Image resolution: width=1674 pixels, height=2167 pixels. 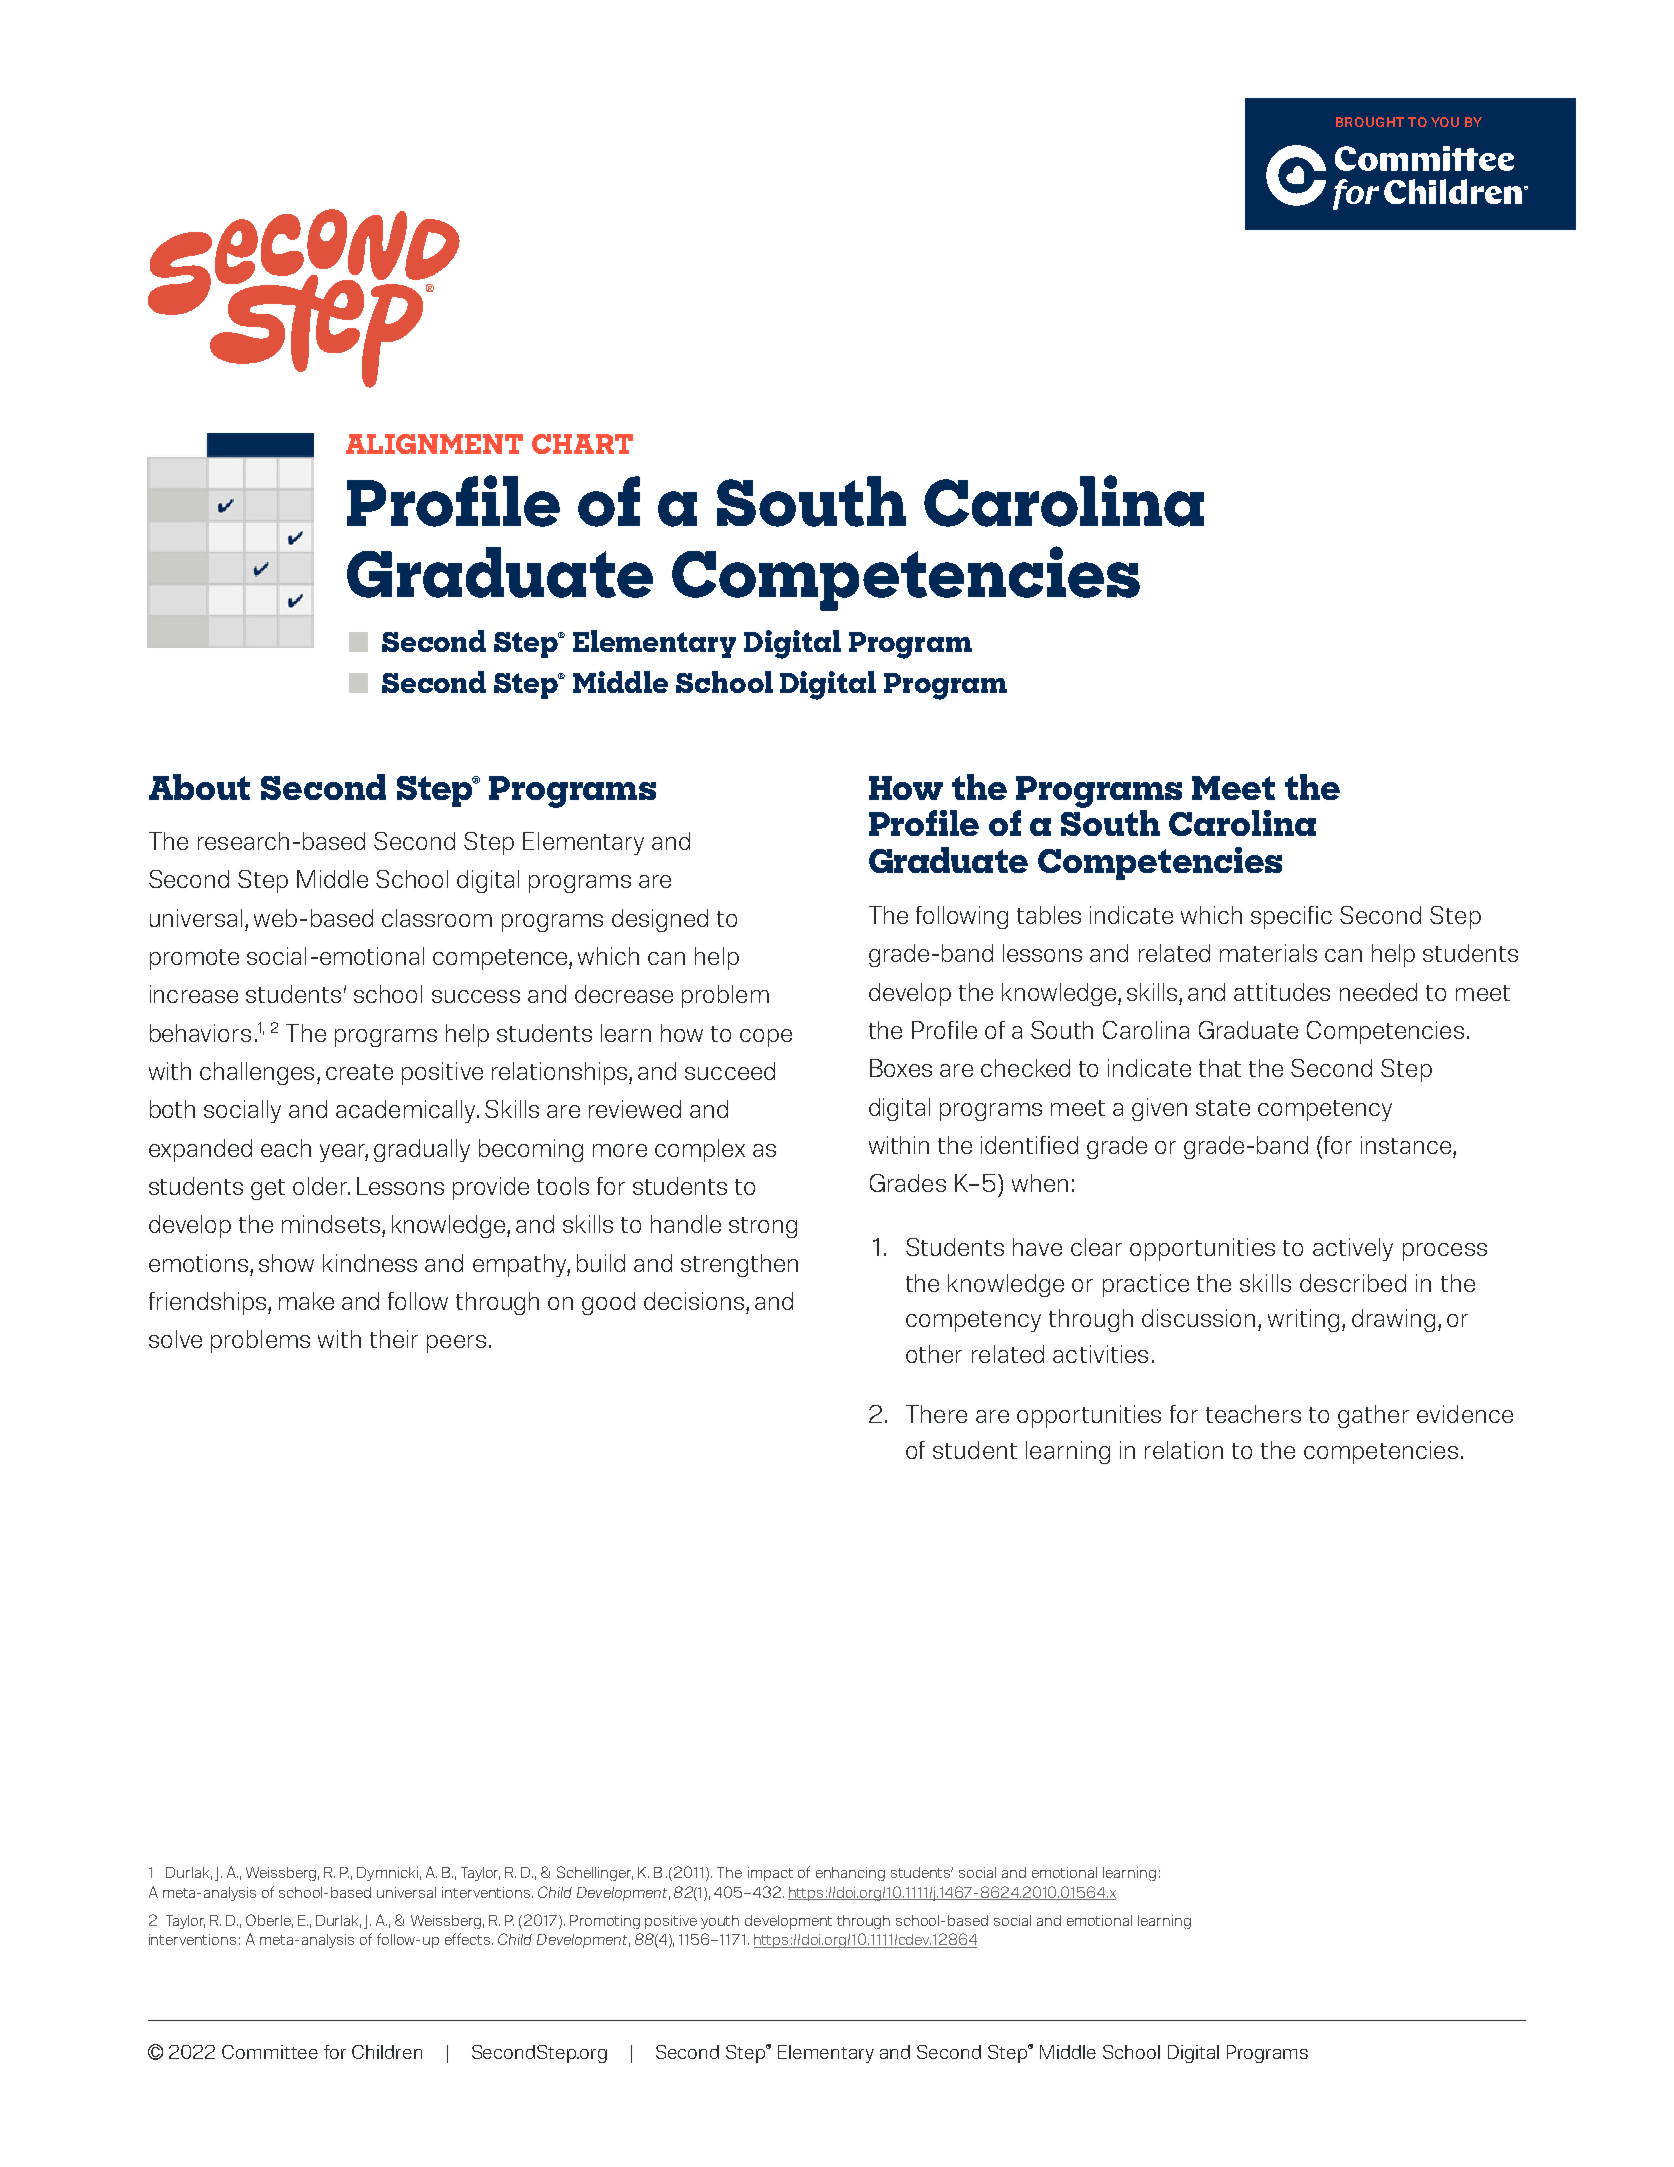 What do you see at coordinates (936, 1414) in the page?
I see `There` at bounding box center [936, 1414].
